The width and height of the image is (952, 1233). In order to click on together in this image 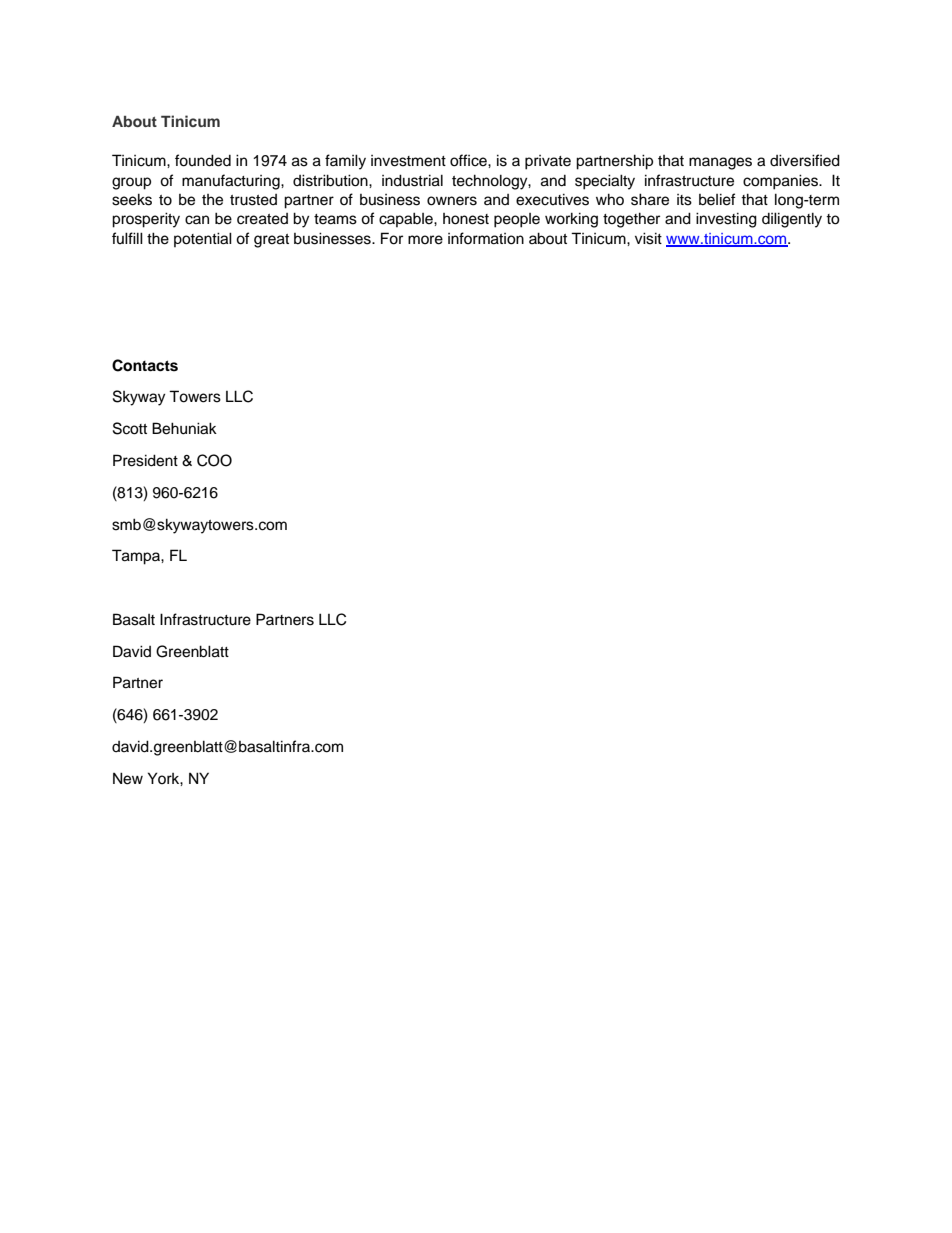, I will do `click(631, 220)`.
